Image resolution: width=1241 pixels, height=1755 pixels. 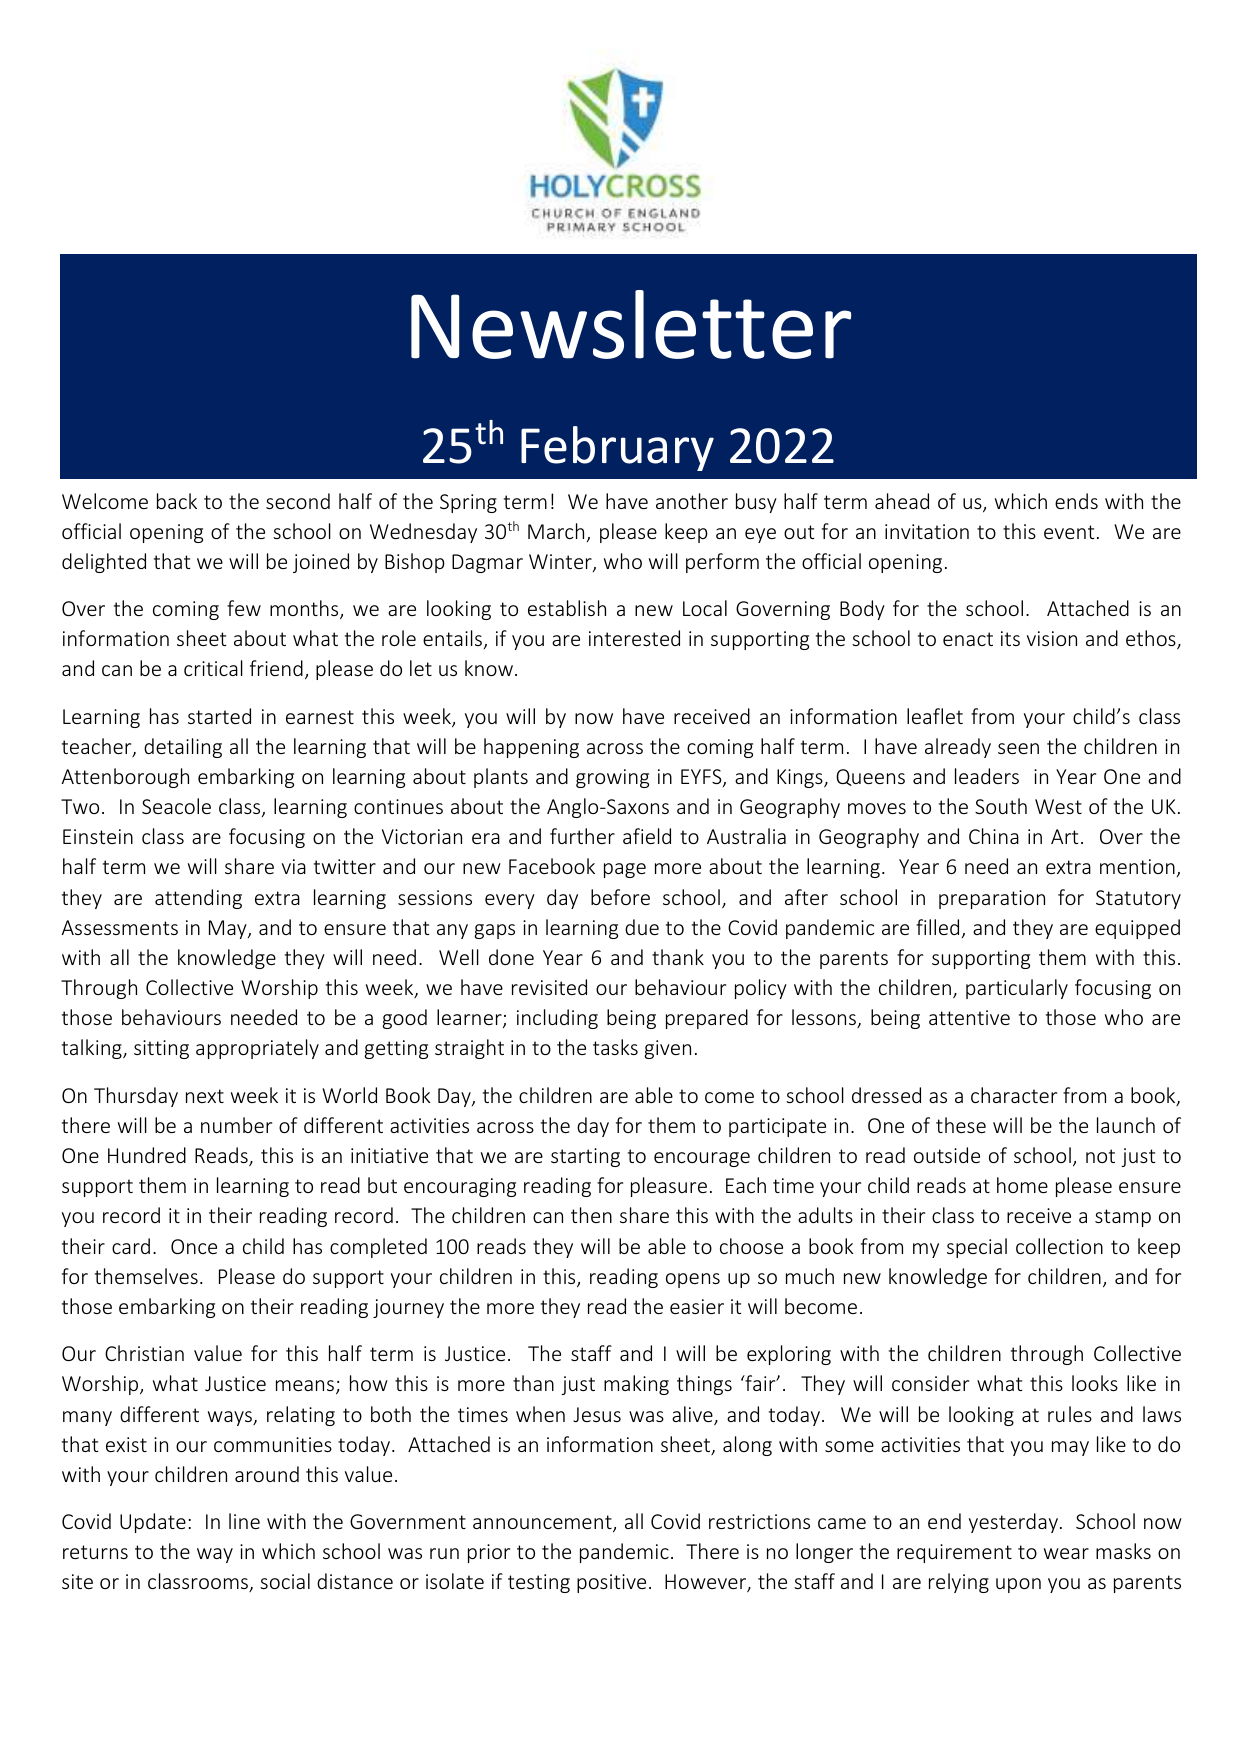 What do you see at coordinates (236, 1125) in the screenshot?
I see `number` at bounding box center [236, 1125].
